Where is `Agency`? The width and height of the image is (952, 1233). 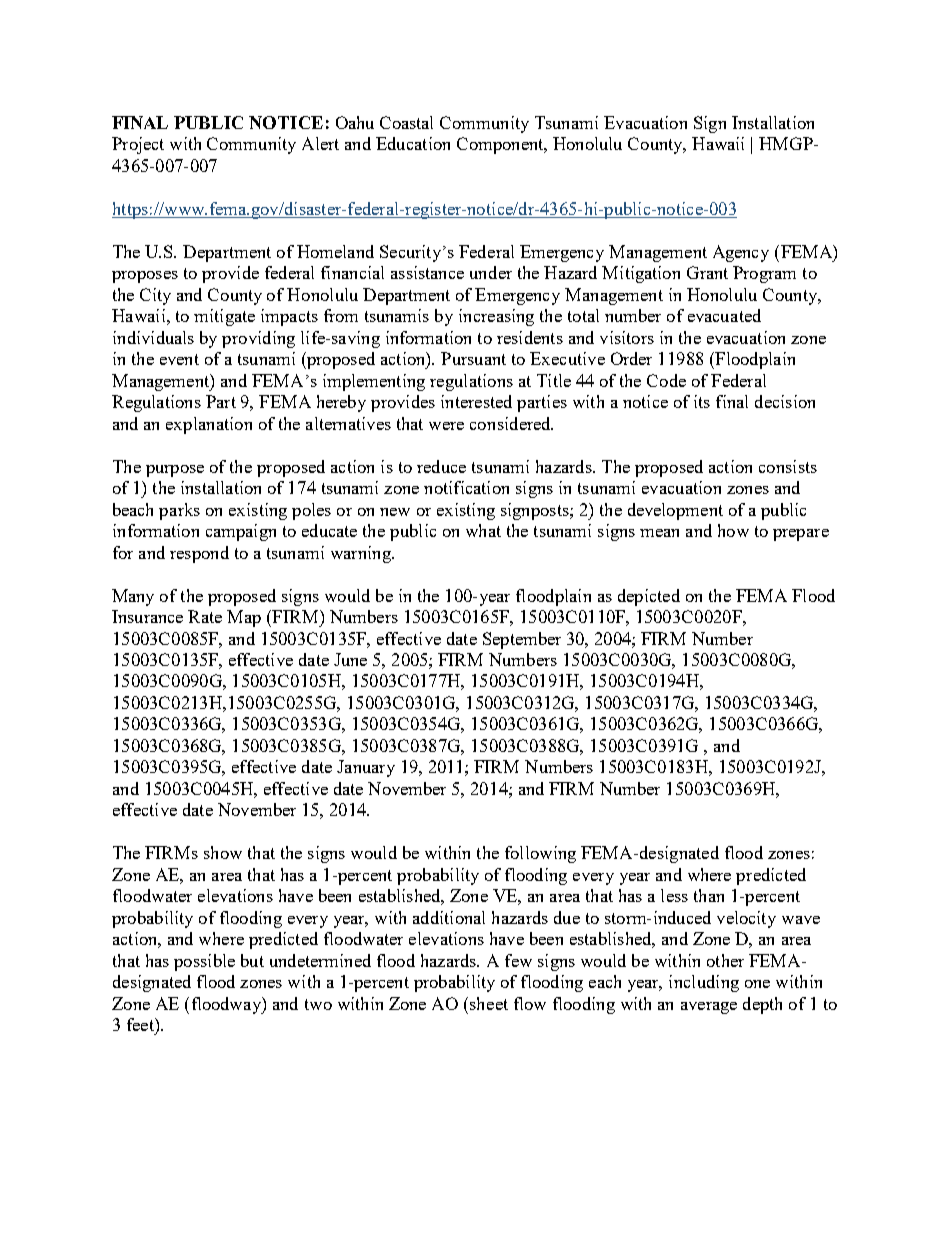 Agency is located at coordinates (741, 253).
